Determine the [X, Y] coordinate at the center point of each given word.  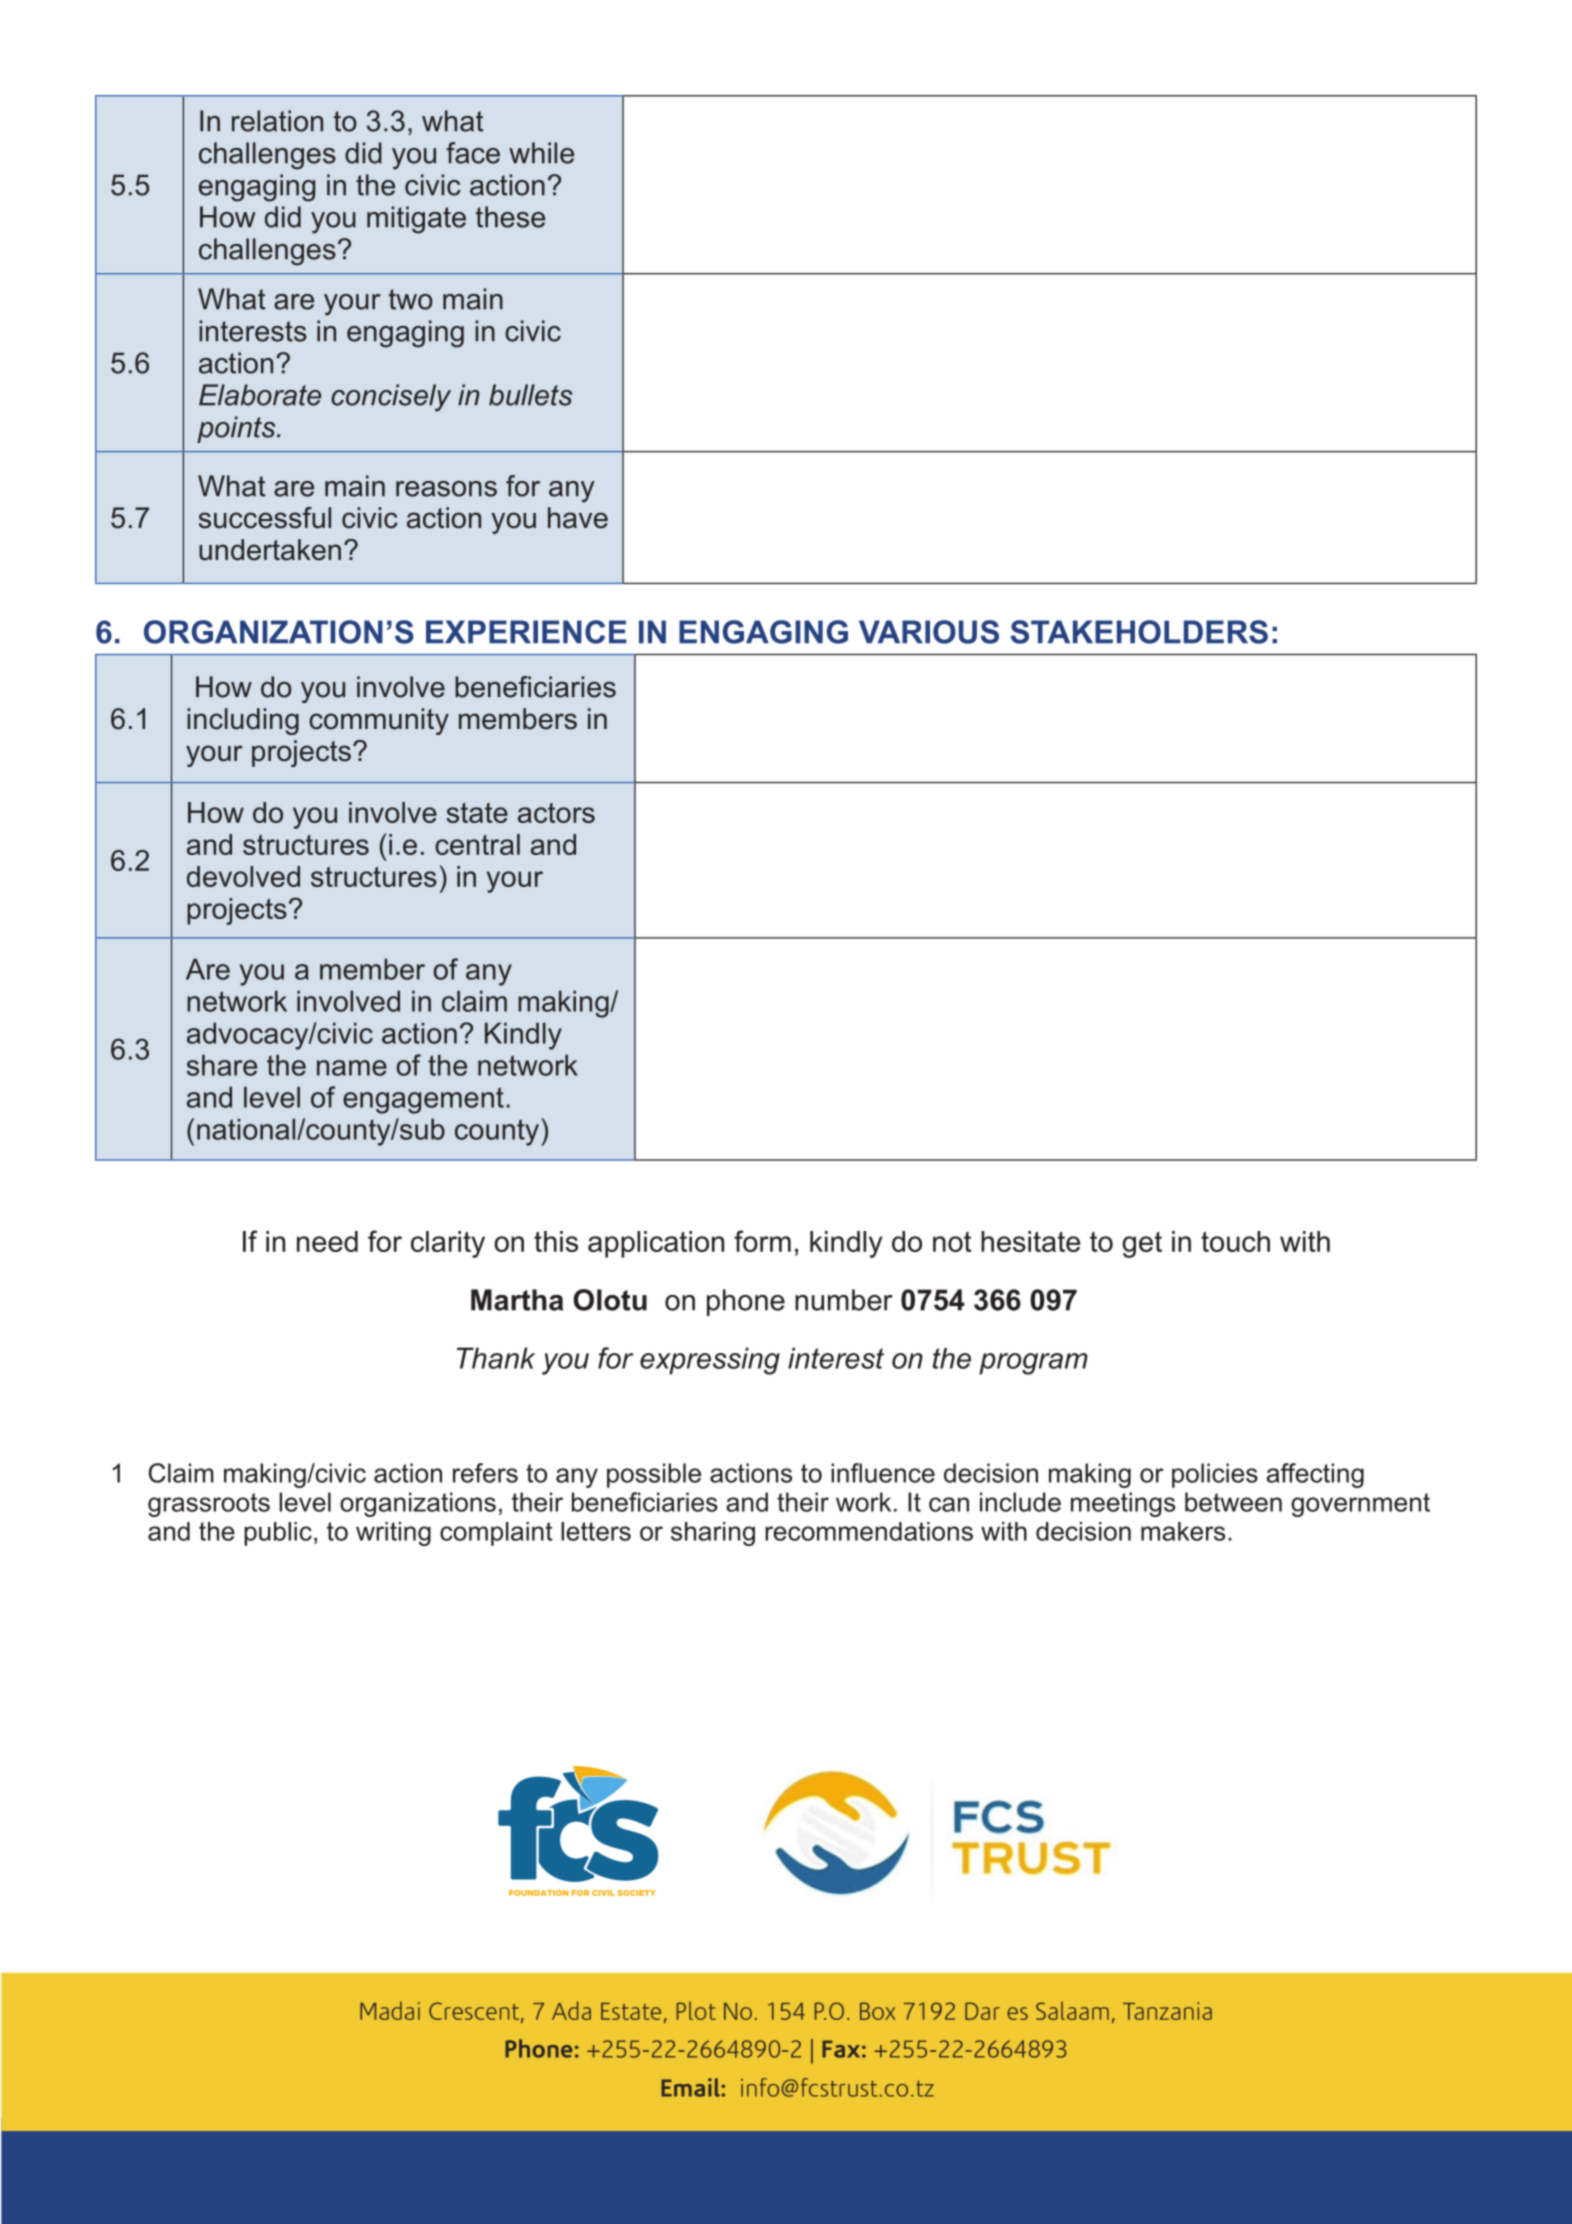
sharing [713, 1534]
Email [691, 2087]
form [762, 1241]
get [1142, 1245]
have [578, 518]
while [541, 153]
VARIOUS [929, 632]
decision [1083, 1531]
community [379, 721]
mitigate [416, 220]
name [352, 1068]
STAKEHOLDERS [1139, 632]
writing [393, 1534]
